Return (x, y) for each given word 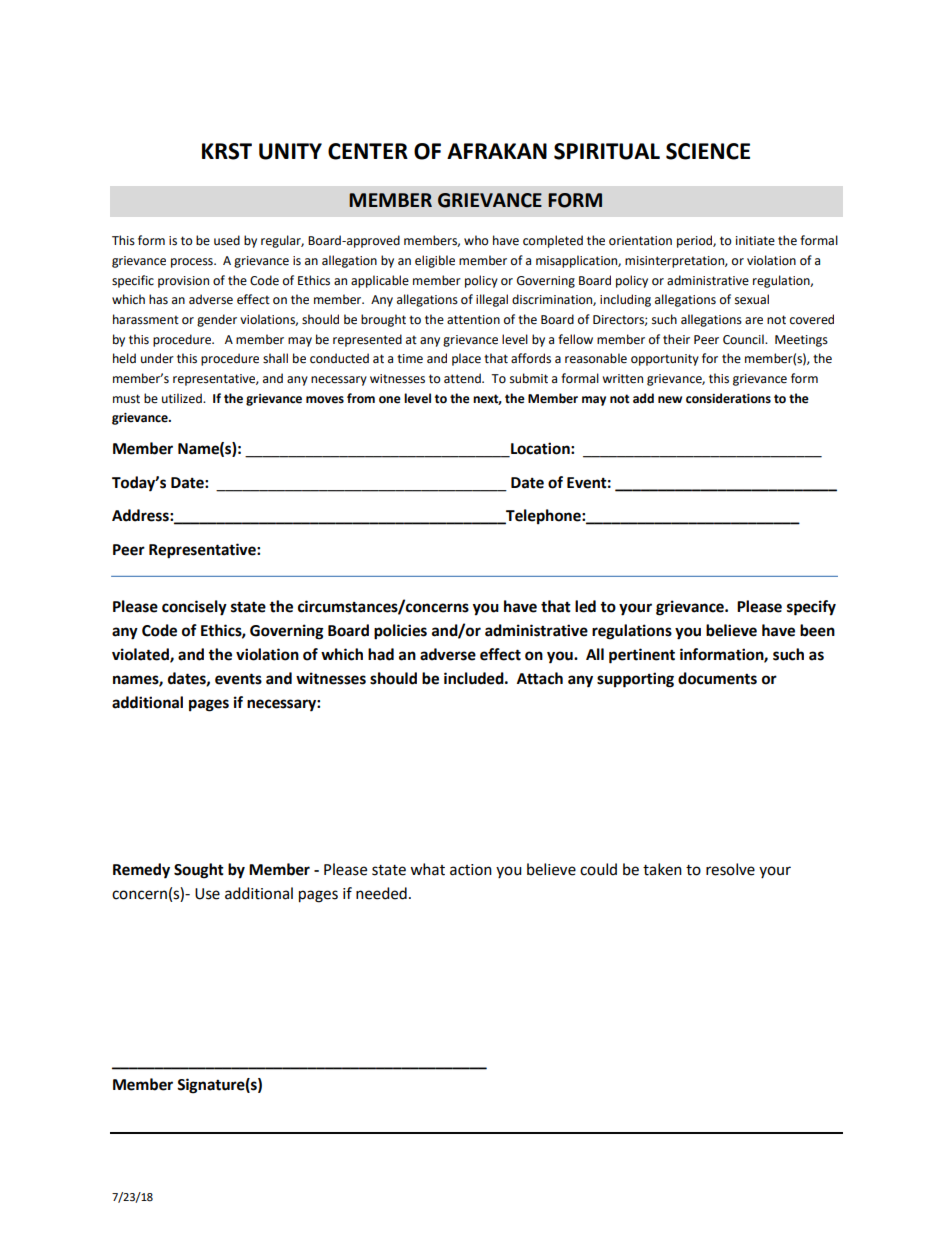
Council (744, 339)
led (585, 606)
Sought (199, 871)
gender (217, 320)
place (466, 359)
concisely (194, 608)
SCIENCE (708, 151)
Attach (540, 678)
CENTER (368, 151)
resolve (730, 869)
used (227, 240)
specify (811, 608)
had (381, 654)
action (471, 870)
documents (717, 678)
